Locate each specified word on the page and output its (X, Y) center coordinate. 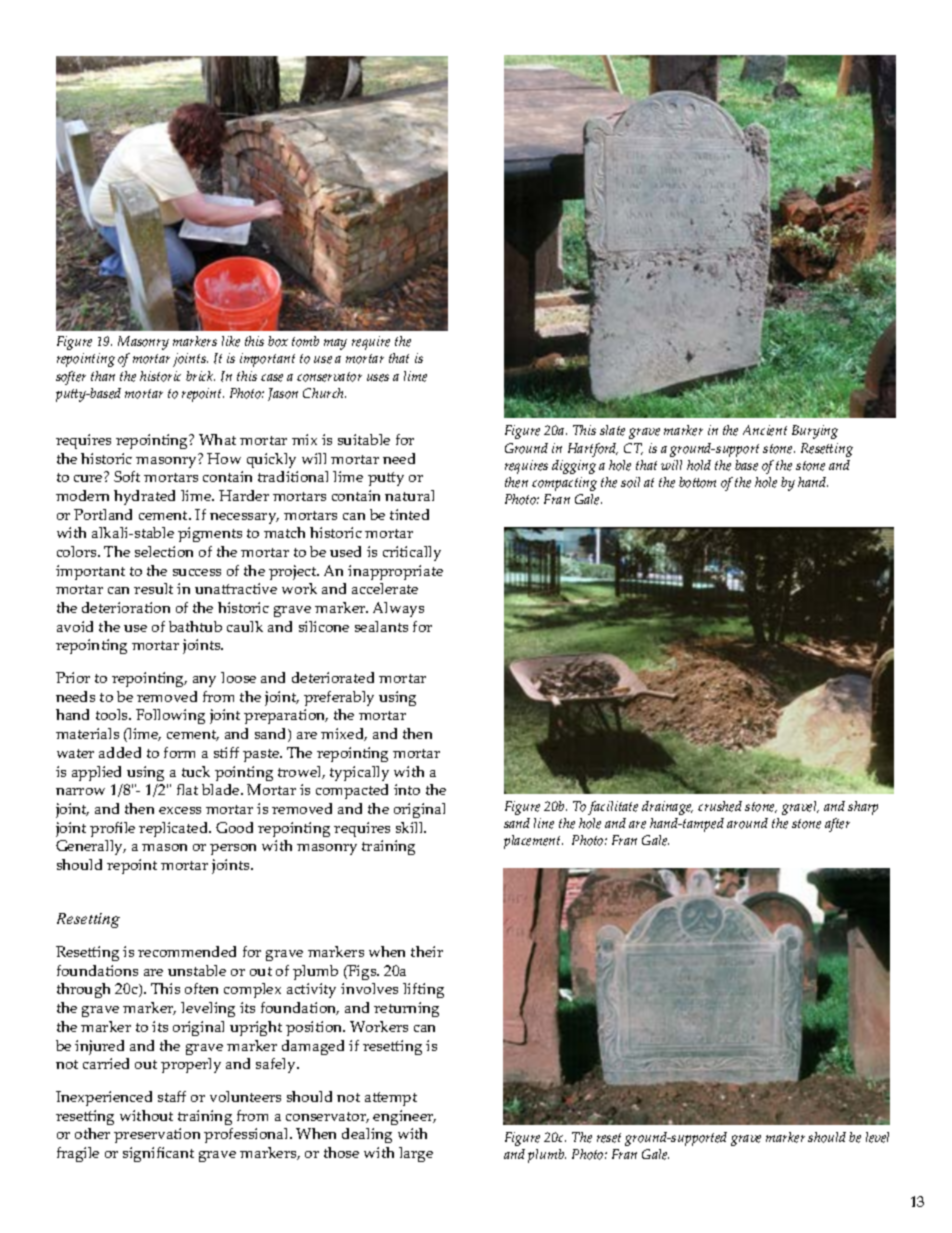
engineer (404, 1117)
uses (378, 378)
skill (411, 827)
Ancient (765, 430)
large (416, 1154)
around (747, 823)
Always (398, 609)
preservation (157, 1135)
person (233, 849)
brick (200, 376)
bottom (697, 482)
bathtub (195, 626)
